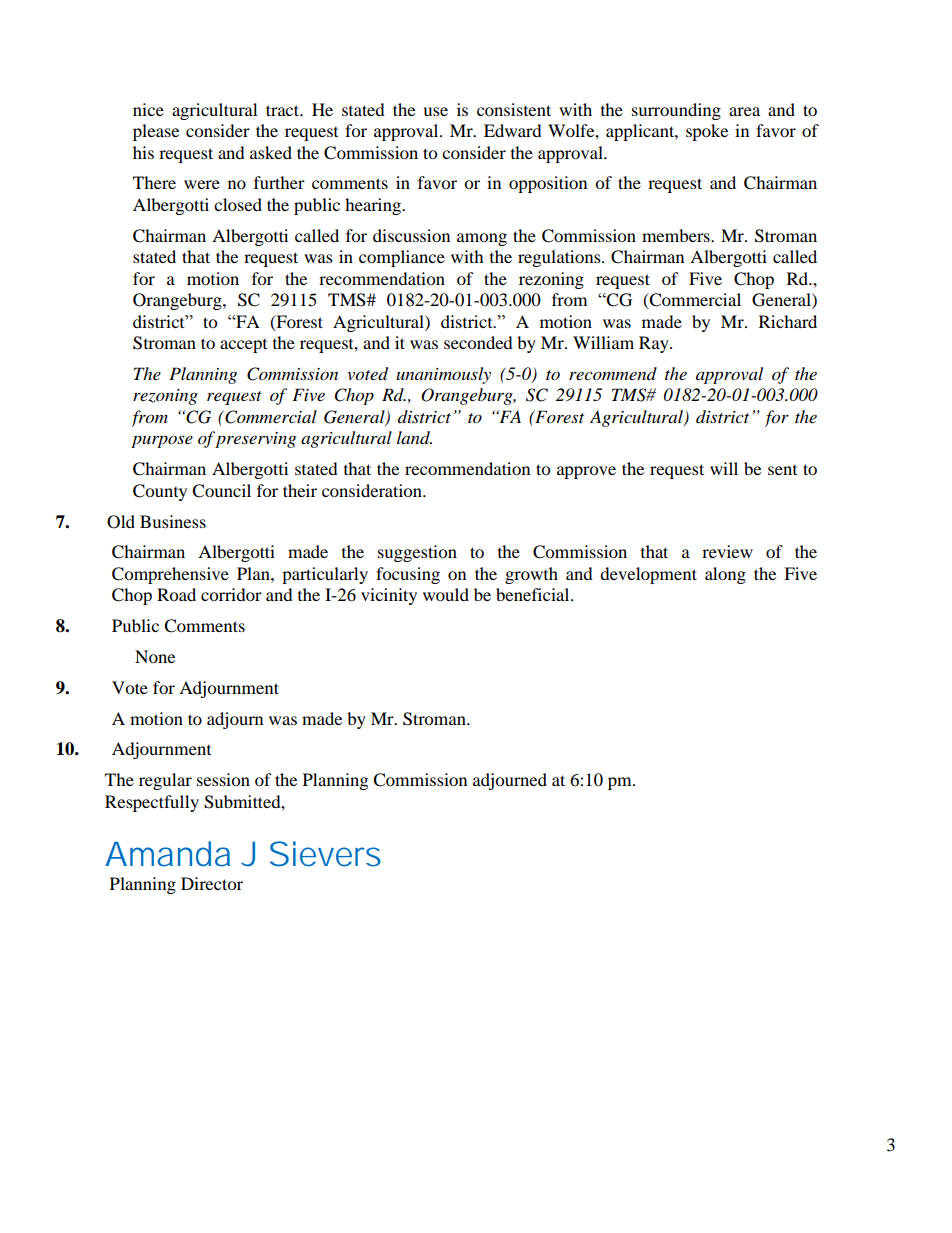  What do you see at coordinates (782, 470) in the image?
I see `sent` at bounding box center [782, 470].
